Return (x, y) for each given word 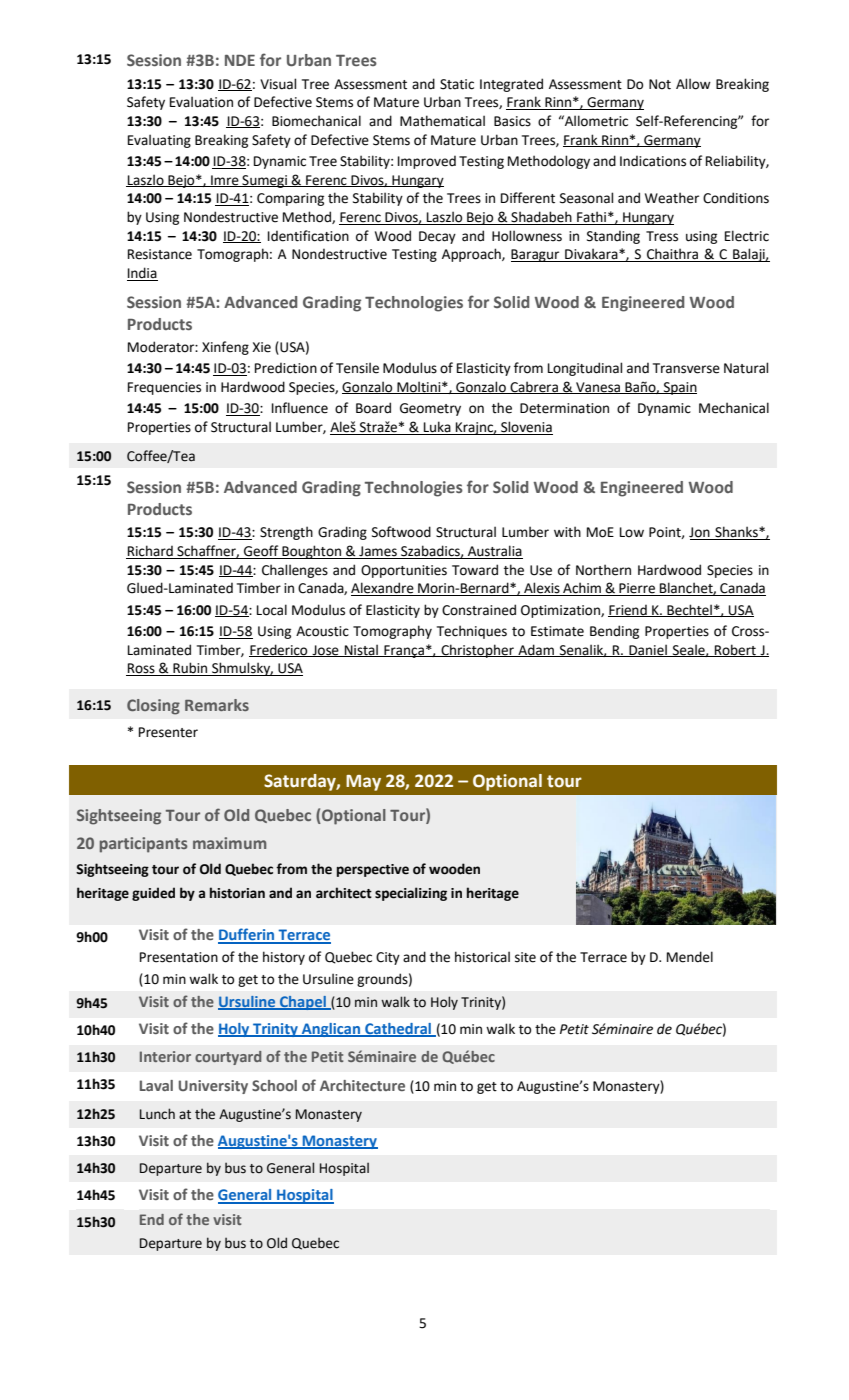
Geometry (430, 409)
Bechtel (689, 610)
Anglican (331, 1030)
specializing (411, 894)
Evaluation (201, 102)
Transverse (686, 368)
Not (660, 84)
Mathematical (442, 121)
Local (272, 610)
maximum (229, 843)
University (213, 1087)
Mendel (690, 957)
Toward (475, 570)
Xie (261, 347)
